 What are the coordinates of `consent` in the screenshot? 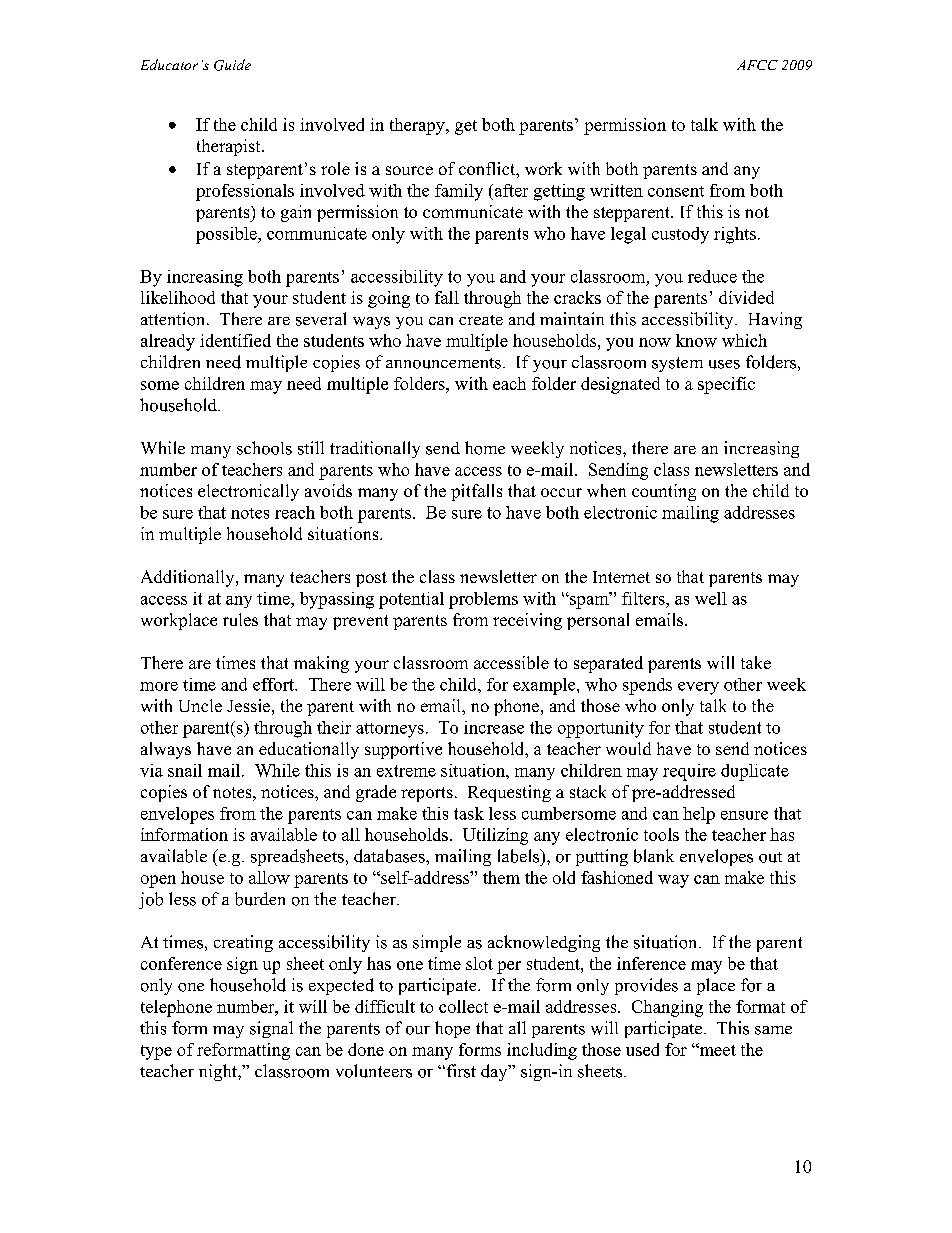 It's located at (676, 191).
